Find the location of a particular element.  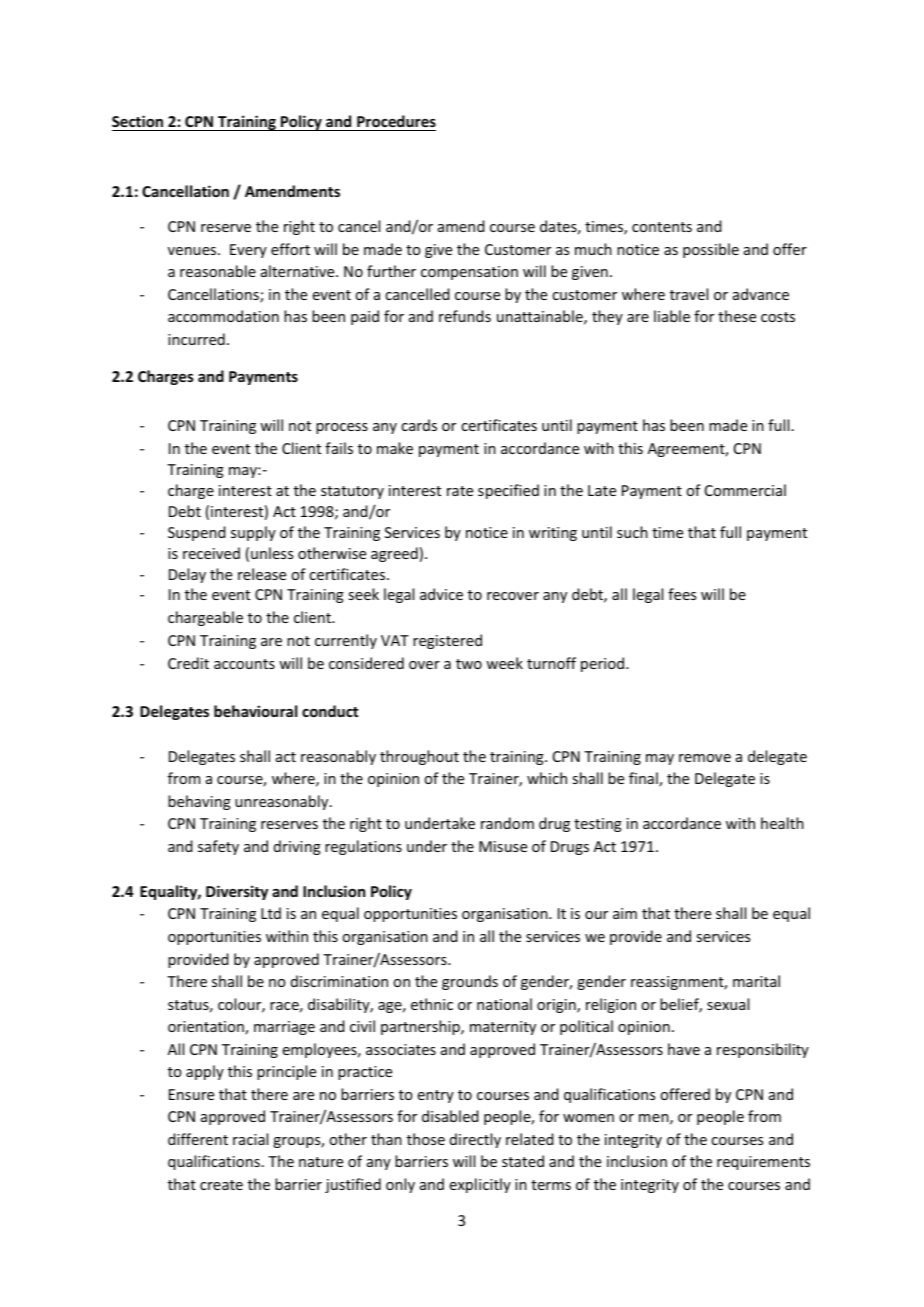

Procedures is located at coordinates (395, 123).
